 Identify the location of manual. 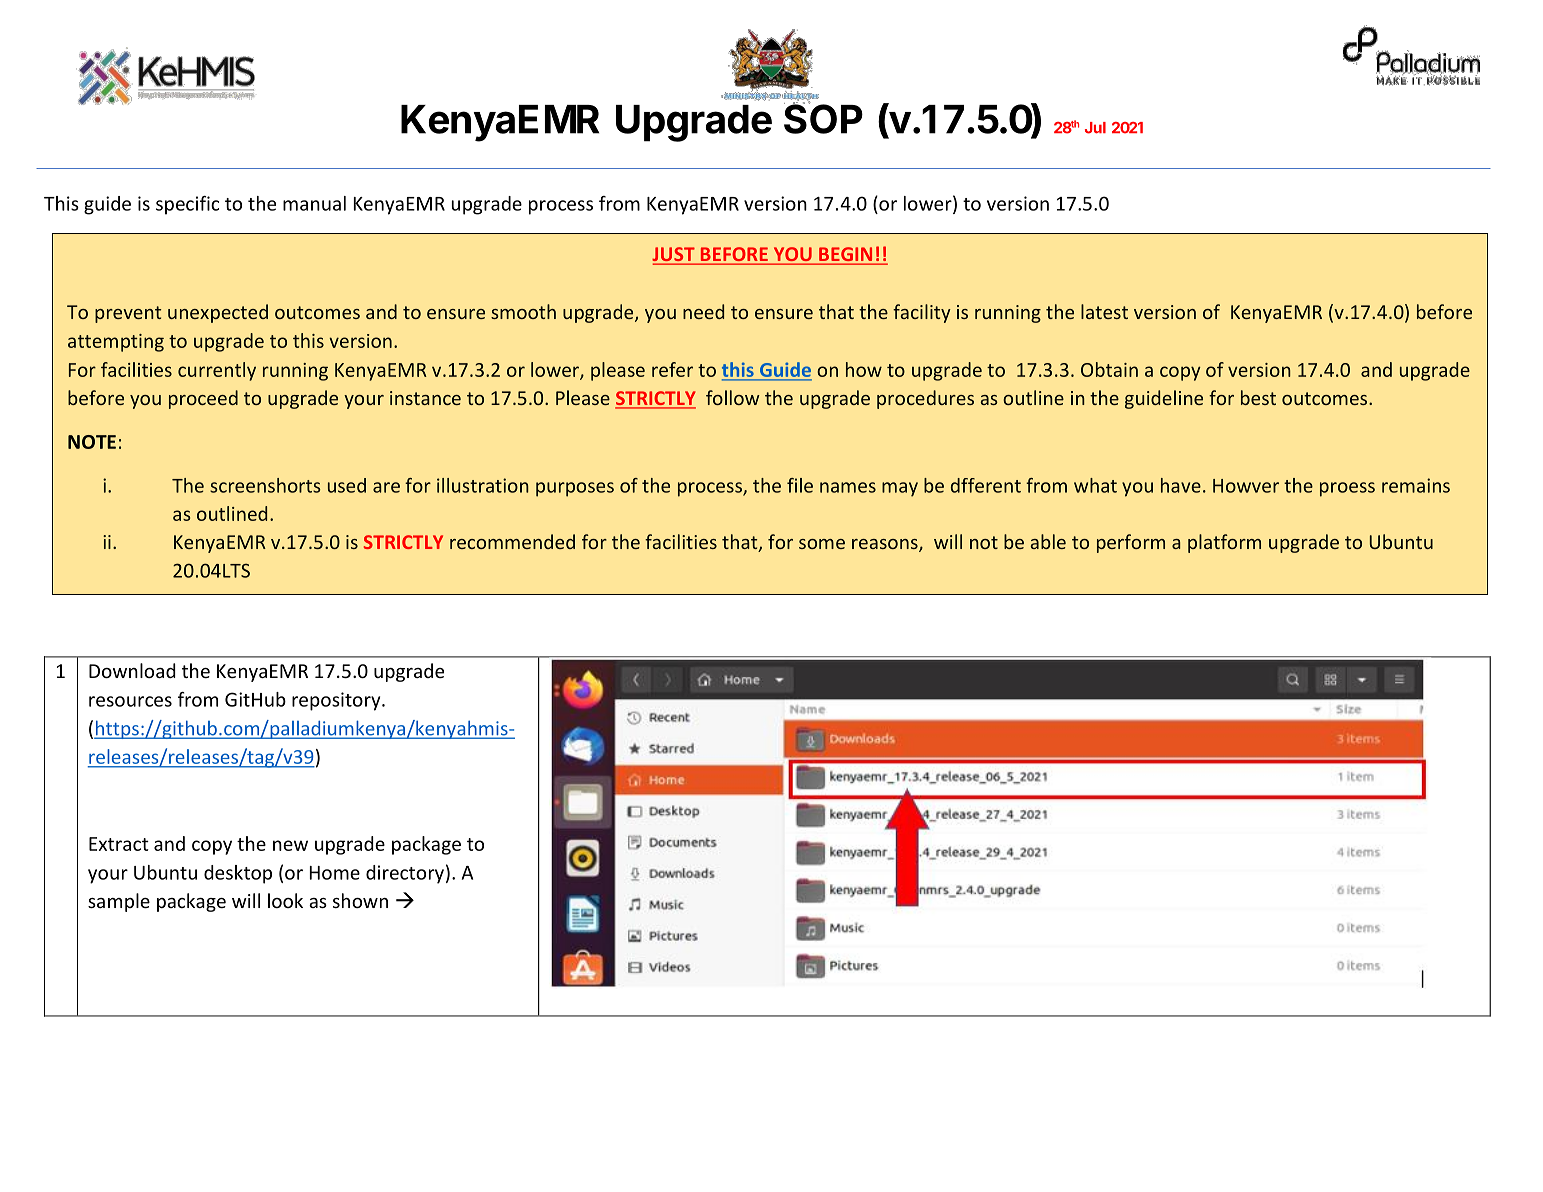
(314, 203).
